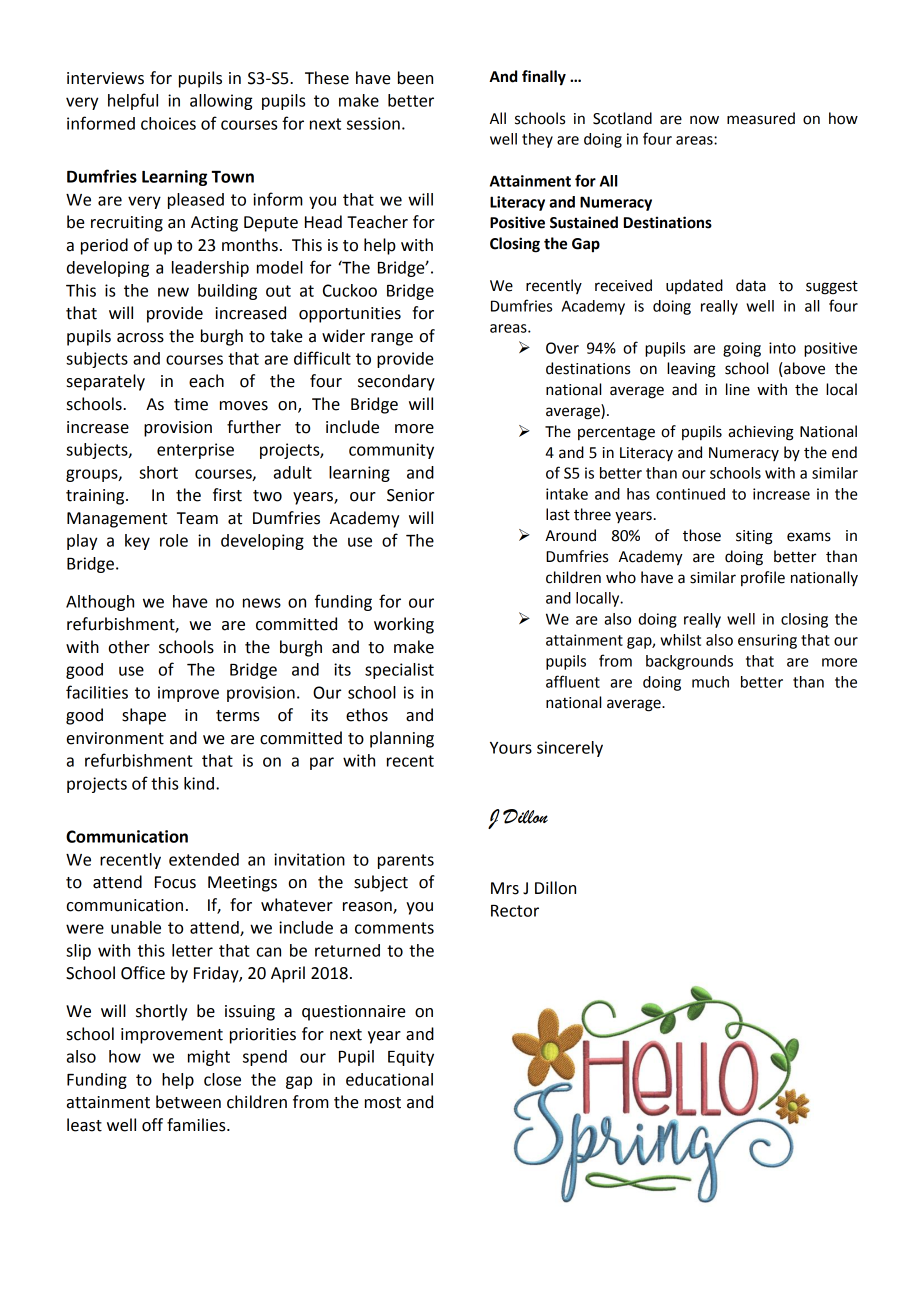  What do you see at coordinates (168, 123) in the screenshot?
I see `choices` at bounding box center [168, 123].
